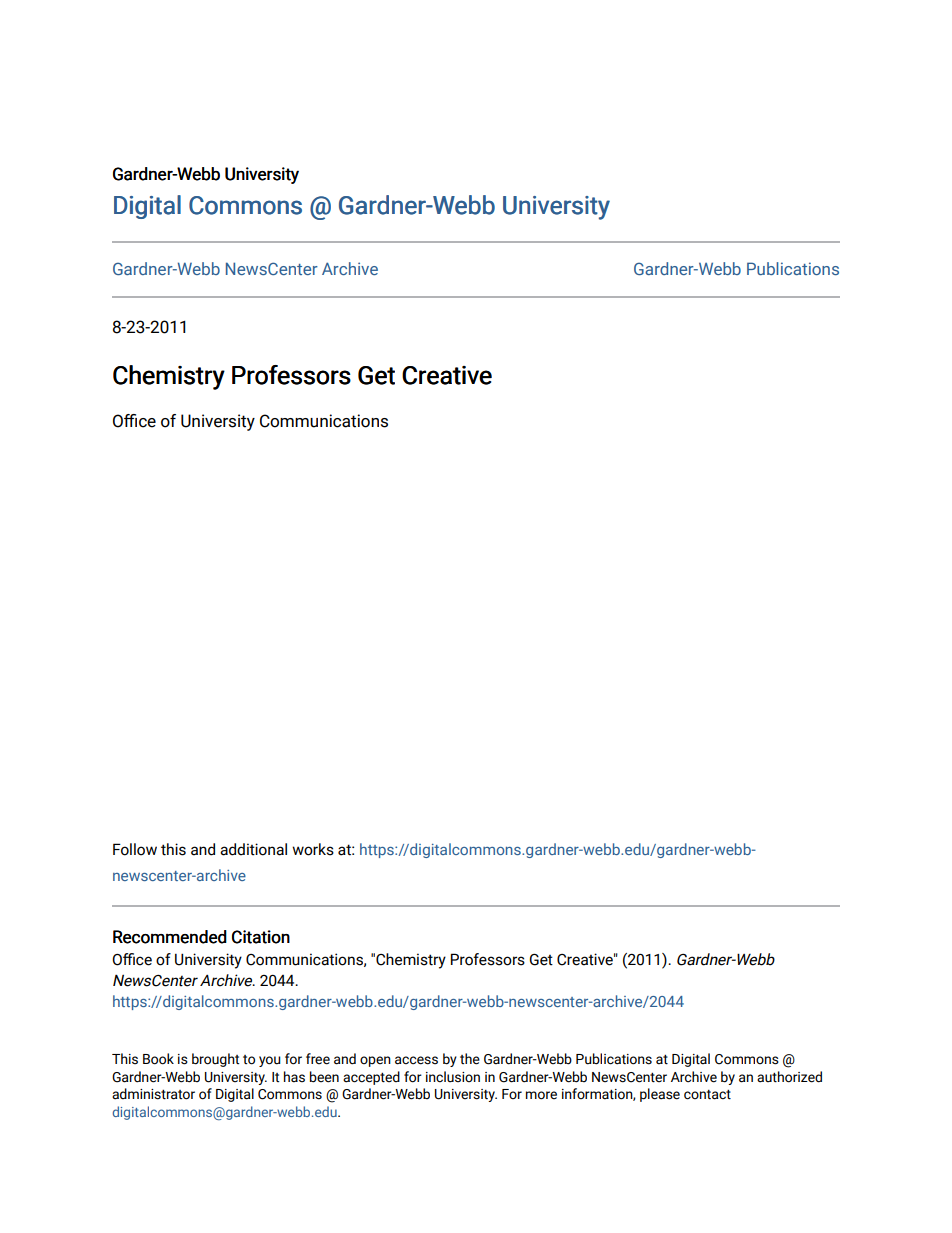 The height and width of the document is (1233, 952). What do you see at coordinates (470, 1059) in the document?
I see `the` at bounding box center [470, 1059].
